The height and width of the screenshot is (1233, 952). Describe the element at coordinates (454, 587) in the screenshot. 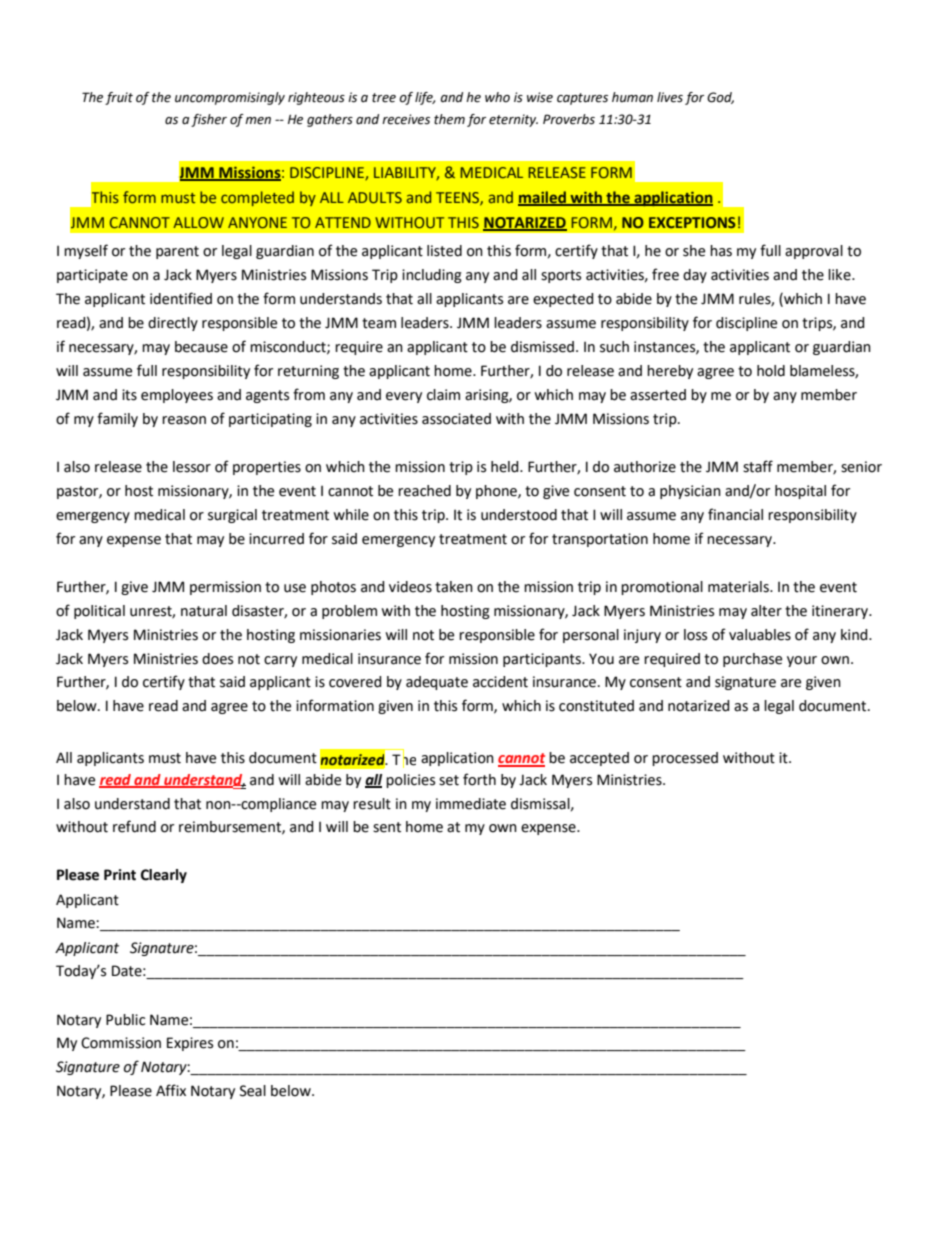

I see `taken` at that location.
